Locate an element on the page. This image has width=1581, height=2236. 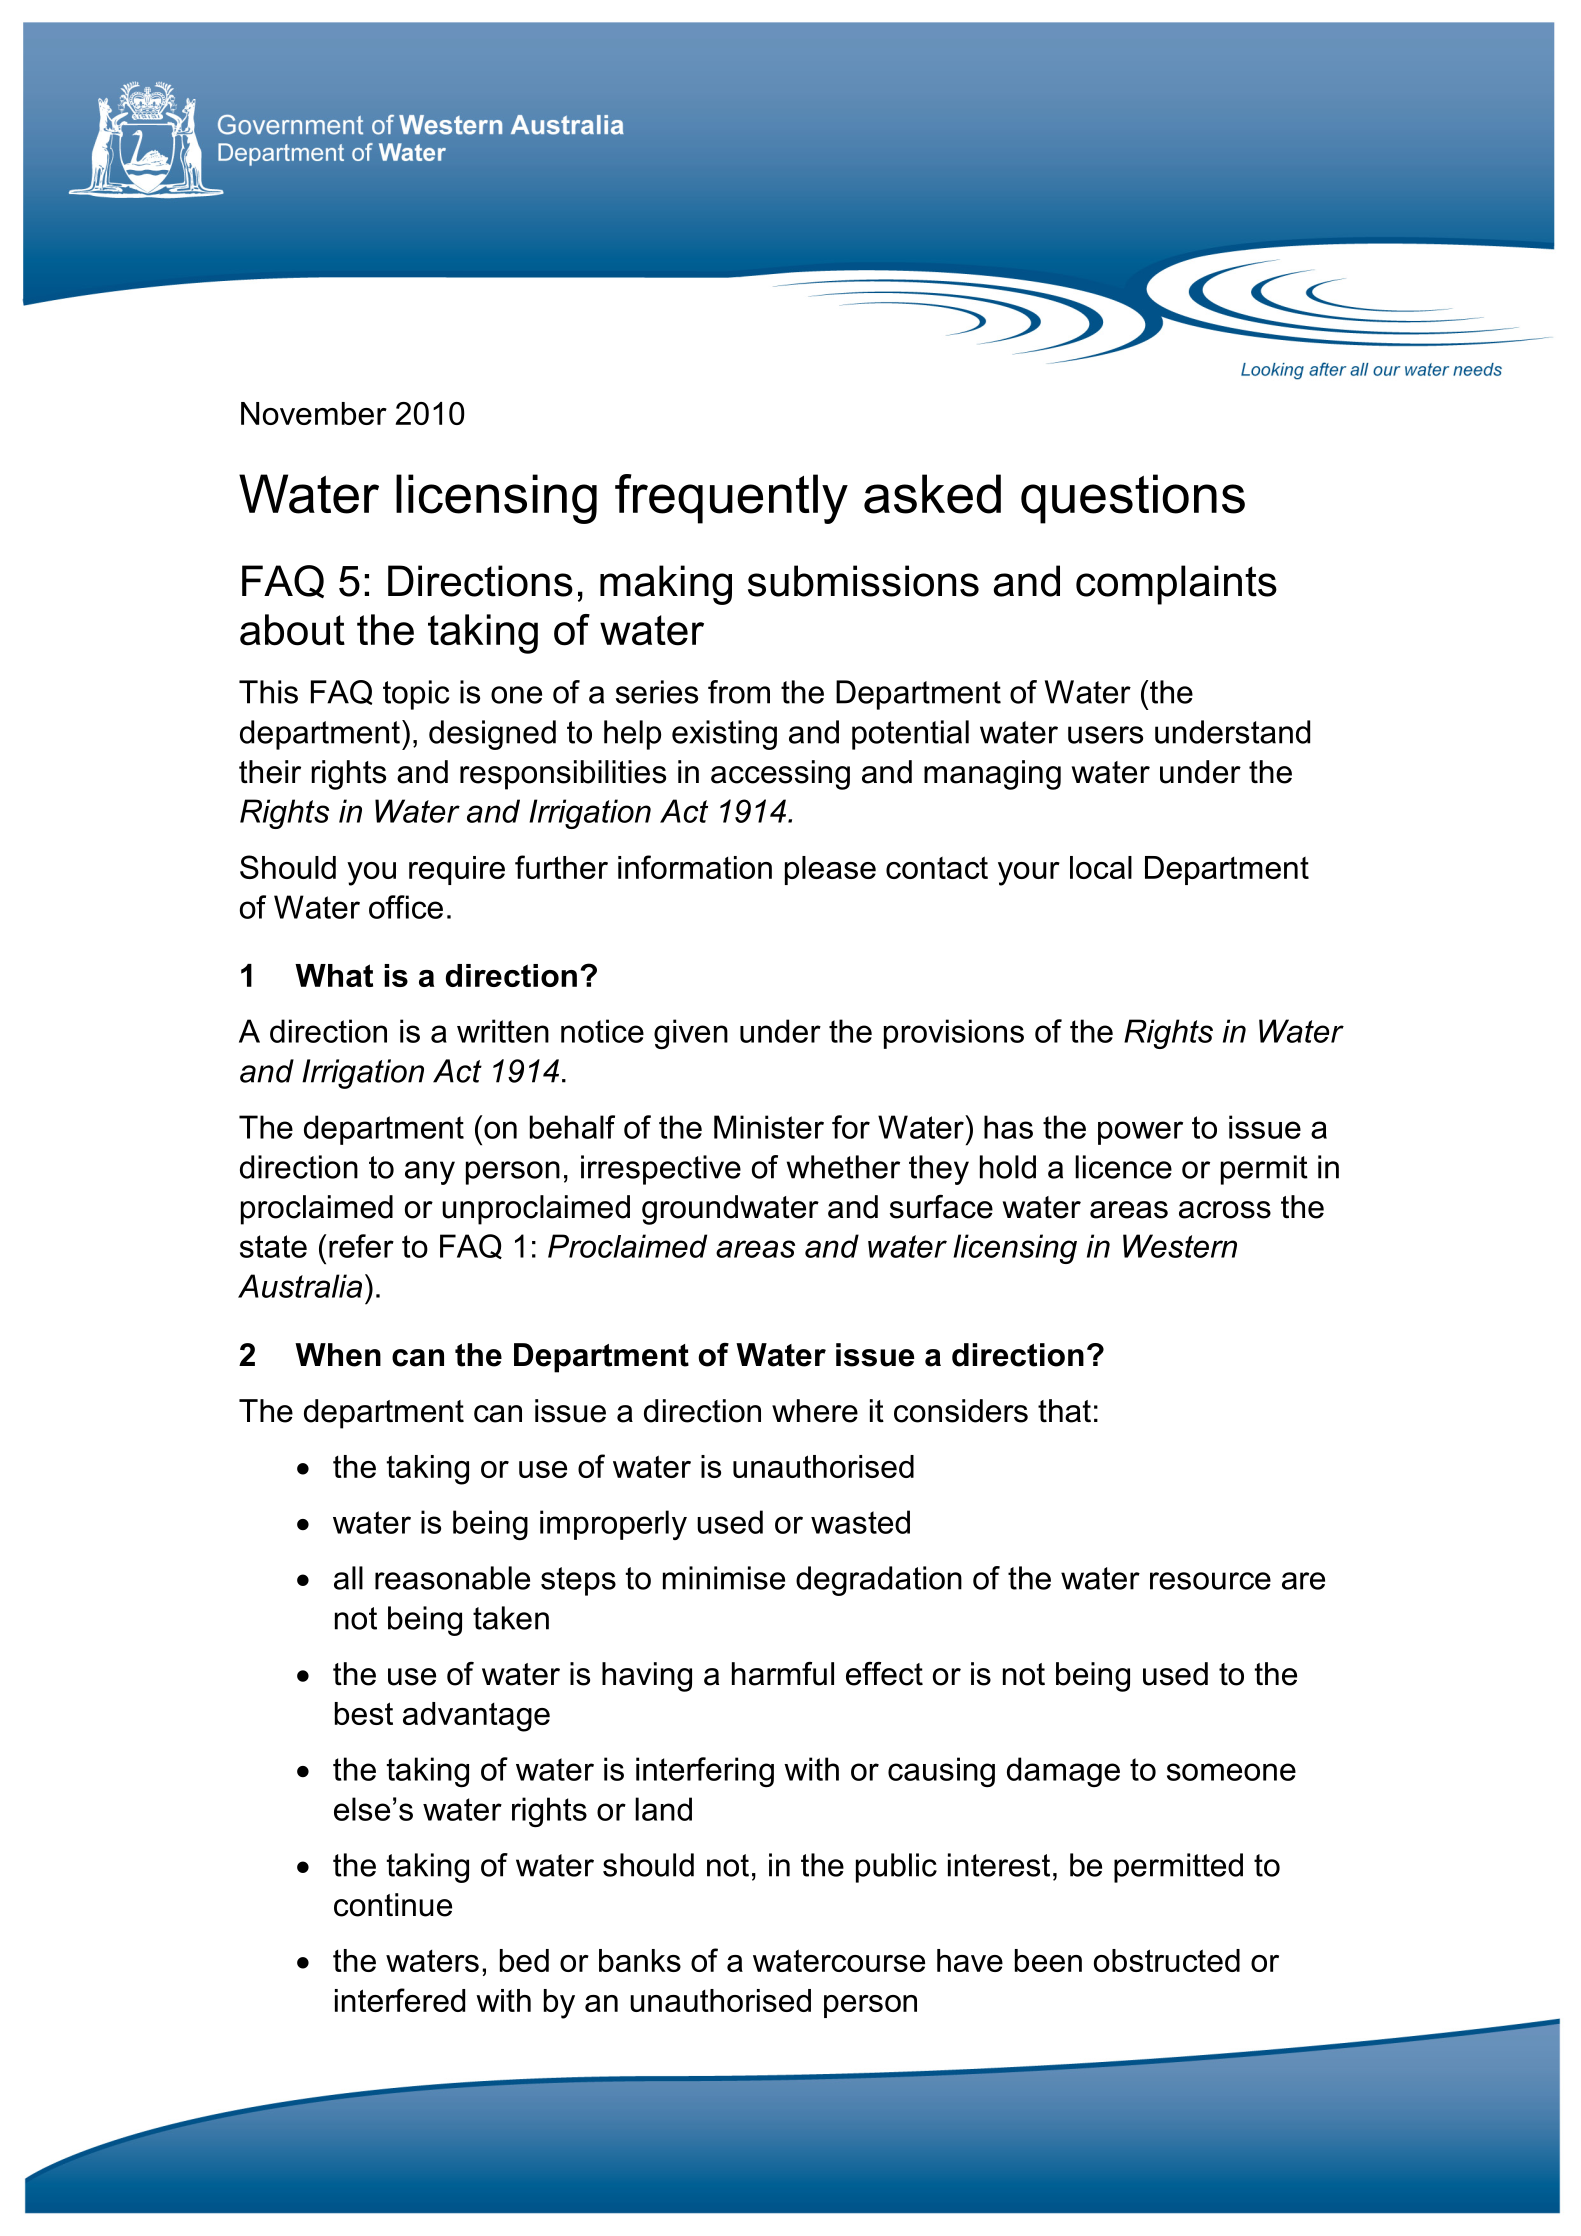
refer is located at coordinates (361, 1246).
